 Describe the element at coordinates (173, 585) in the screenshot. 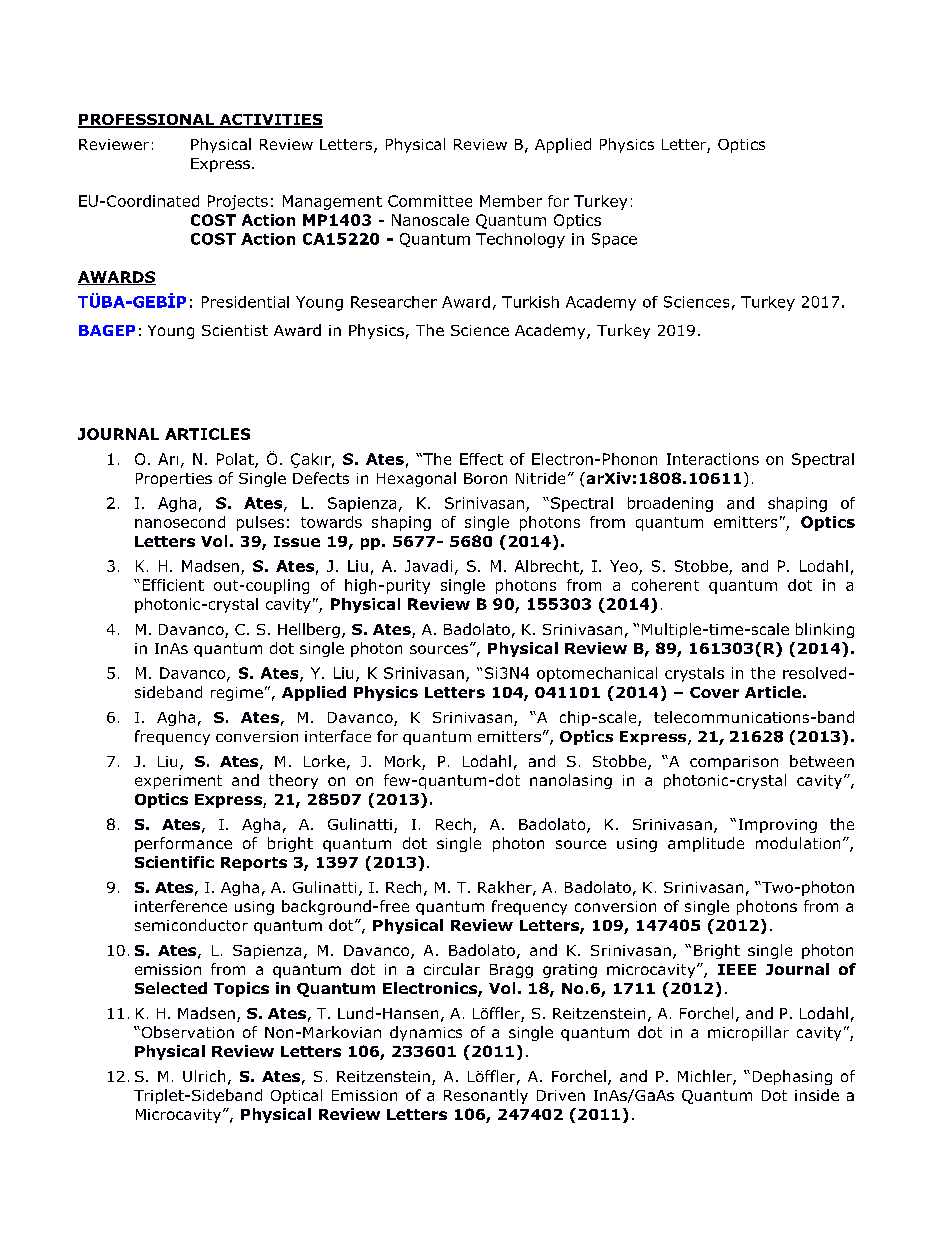

I see `Efficient` at that location.
